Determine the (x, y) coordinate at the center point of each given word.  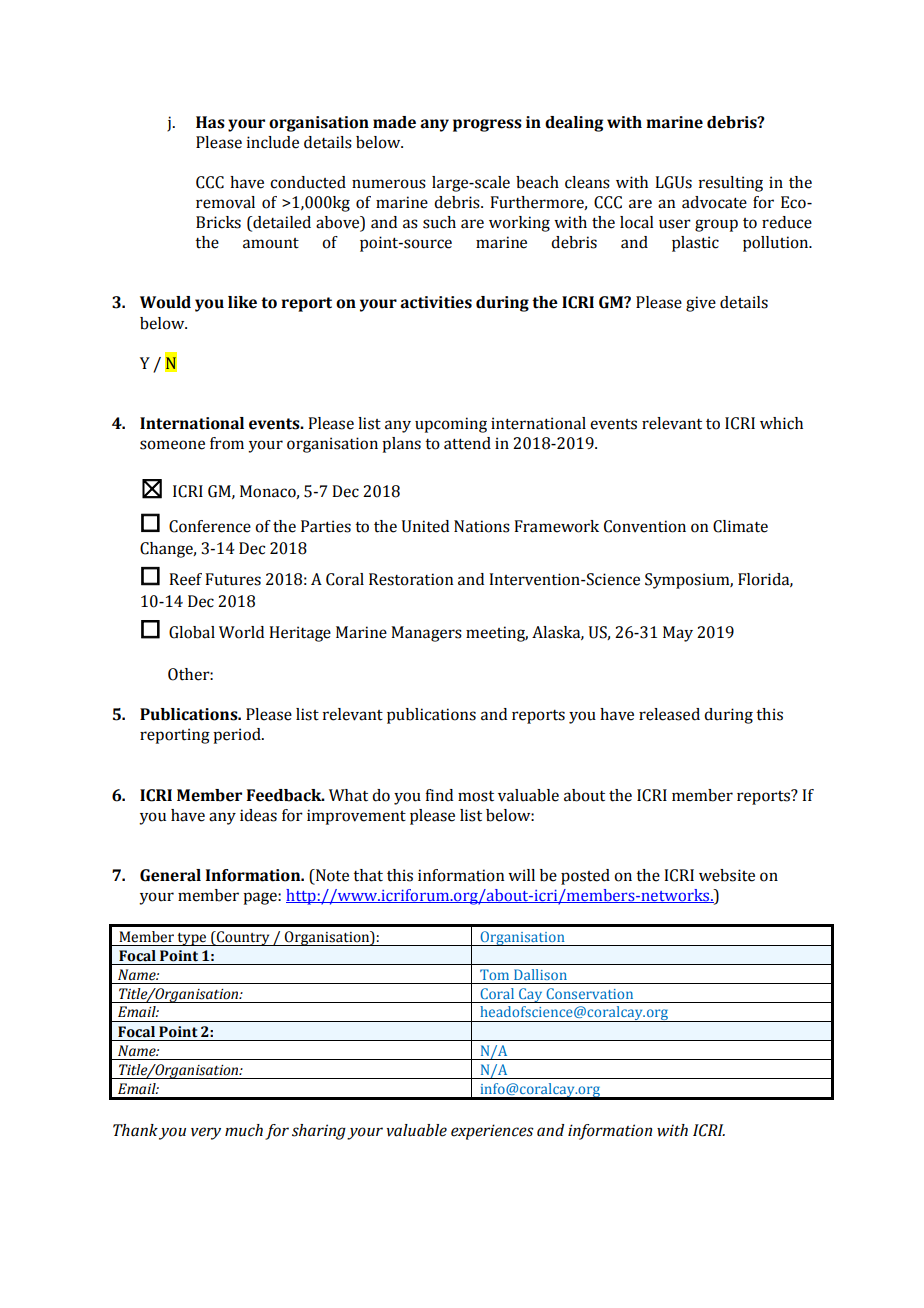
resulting (731, 184)
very (206, 1133)
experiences (492, 1132)
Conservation (589, 993)
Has (210, 122)
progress (487, 125)
